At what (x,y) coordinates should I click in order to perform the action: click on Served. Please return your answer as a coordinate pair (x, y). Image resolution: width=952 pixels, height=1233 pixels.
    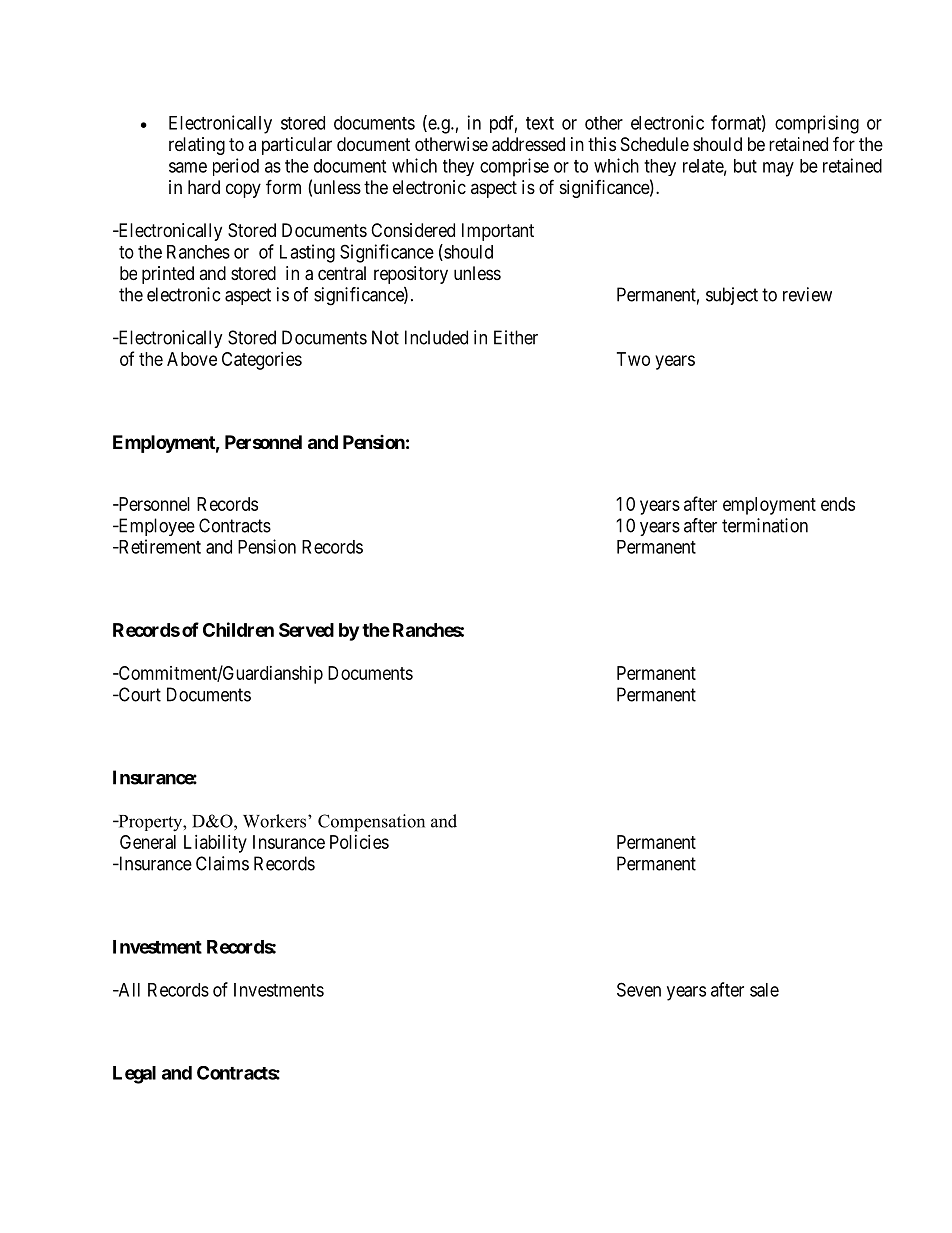
    Looking at the image, I should click on (306, 630).
